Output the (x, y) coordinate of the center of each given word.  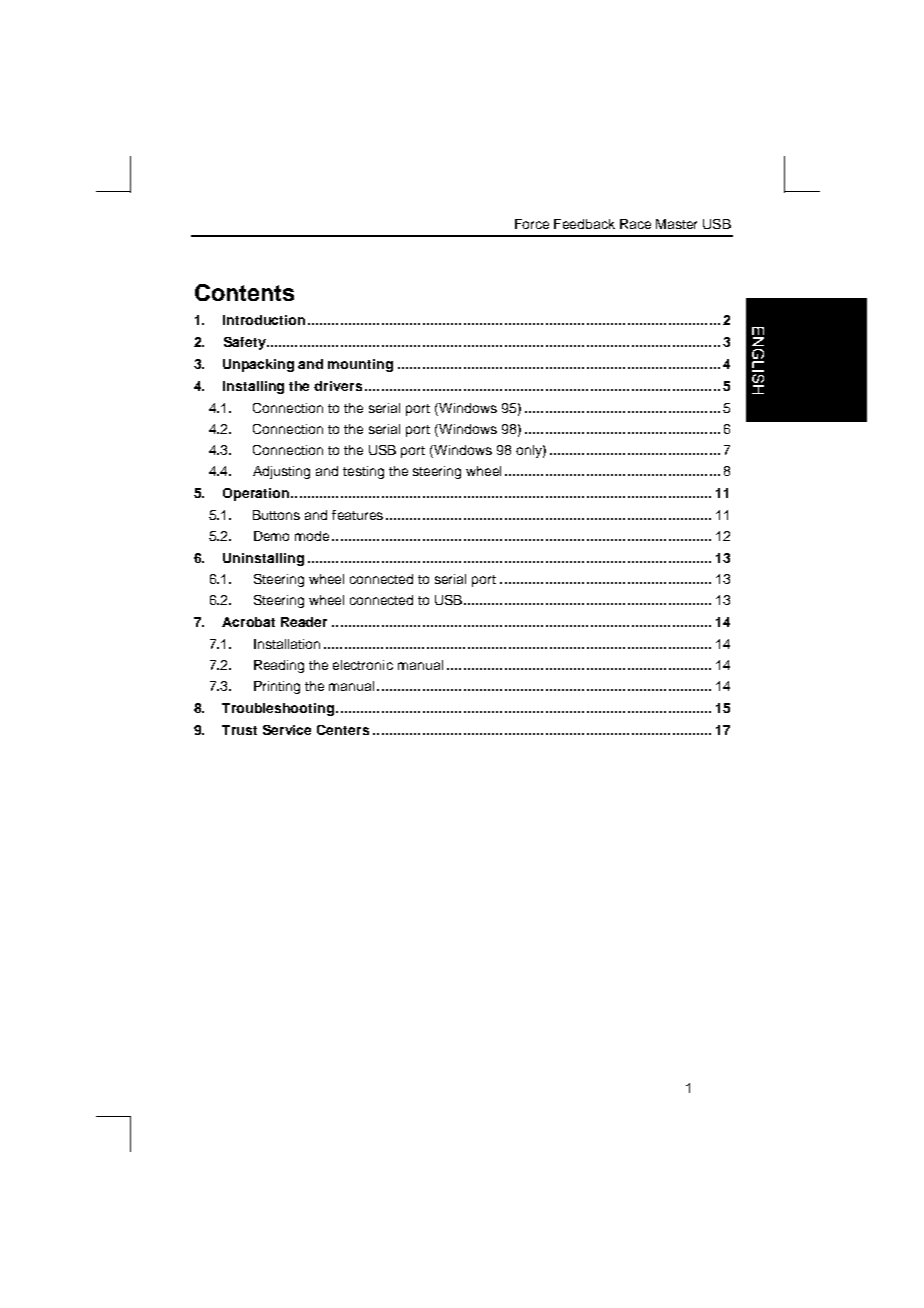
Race (635, 224)
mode (312, 536)
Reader (304, 622)
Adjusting (281, 472)
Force (532, 224)
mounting (360, 365)
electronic (363, 665)
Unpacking (258, 365)
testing (363, 472)
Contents (244, 292)
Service (287, 730)
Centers (343, 730)
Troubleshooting (278, 709)
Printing (277, 687)
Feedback (584, 224)
